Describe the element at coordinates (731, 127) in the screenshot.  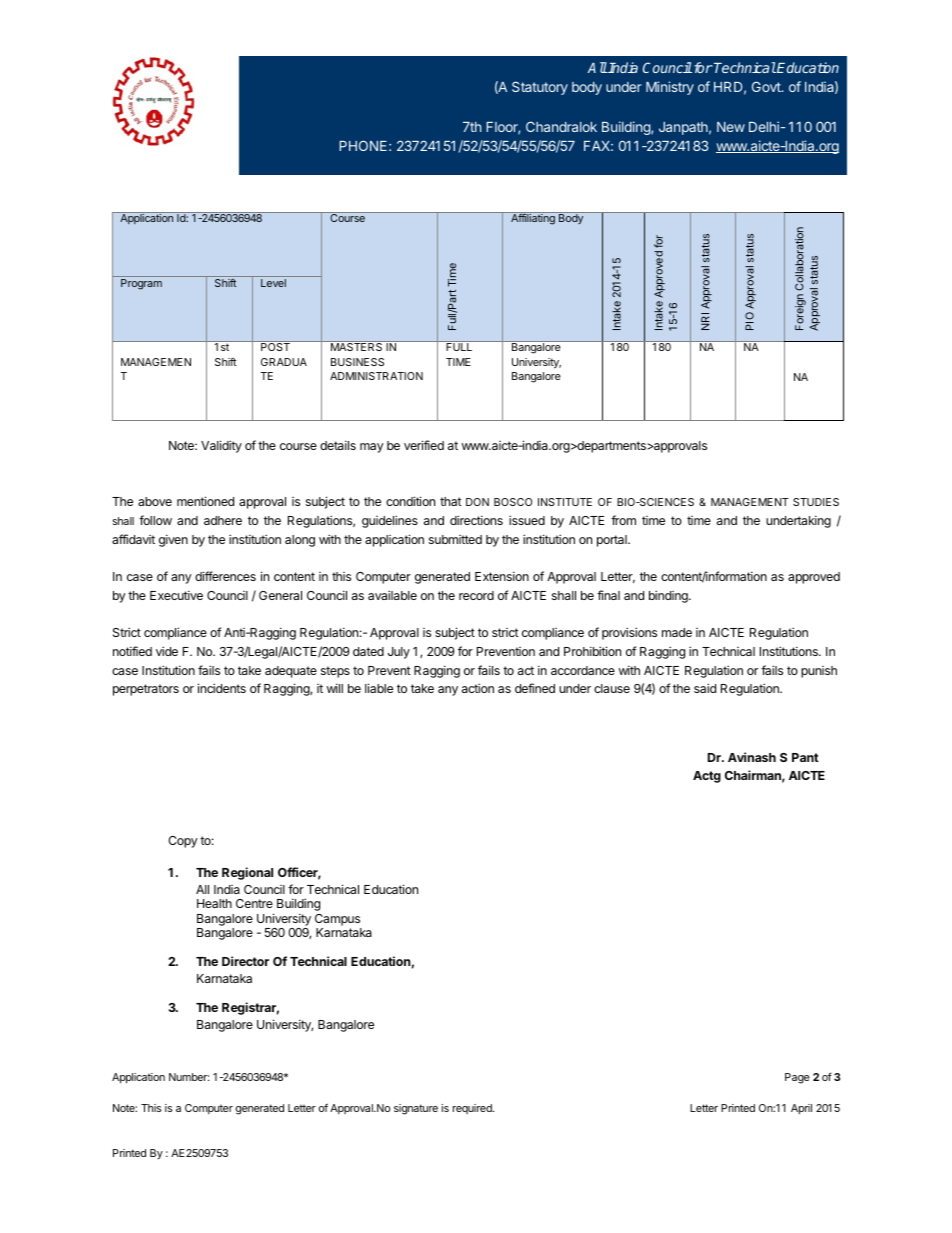
I see `New` at that location.
